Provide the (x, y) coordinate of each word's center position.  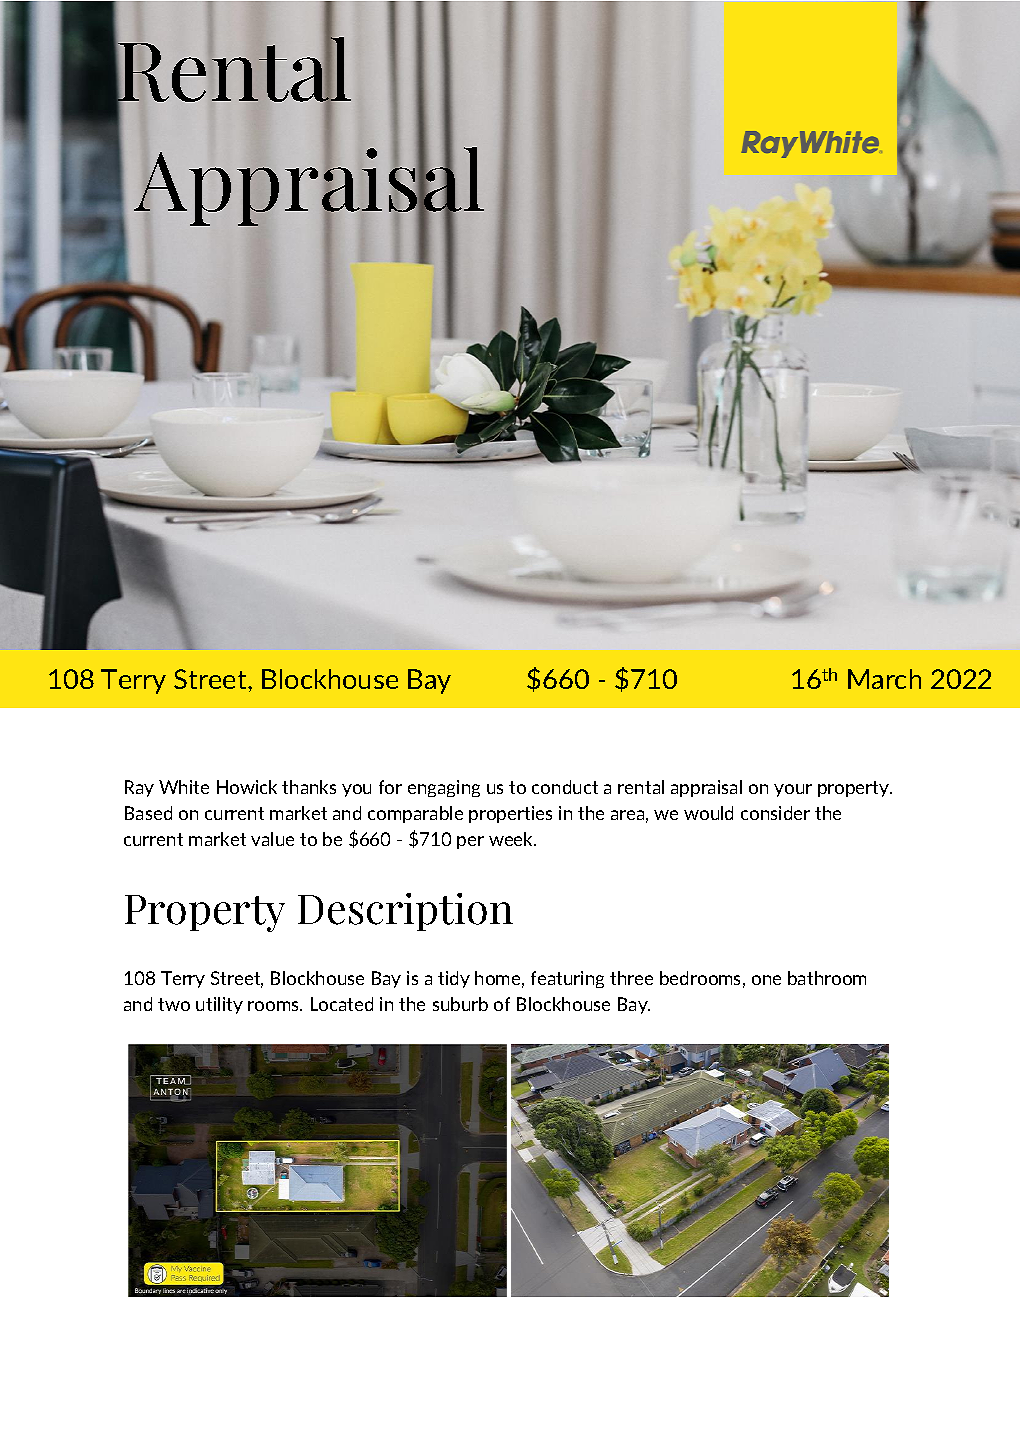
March (884, 679)
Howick (247, 787)
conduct (565, 787)
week (512, 839)
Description (405, 912)
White (184, 787)
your (793, 790)
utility (219, 1005)
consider (775, 813)
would (708, 813)
